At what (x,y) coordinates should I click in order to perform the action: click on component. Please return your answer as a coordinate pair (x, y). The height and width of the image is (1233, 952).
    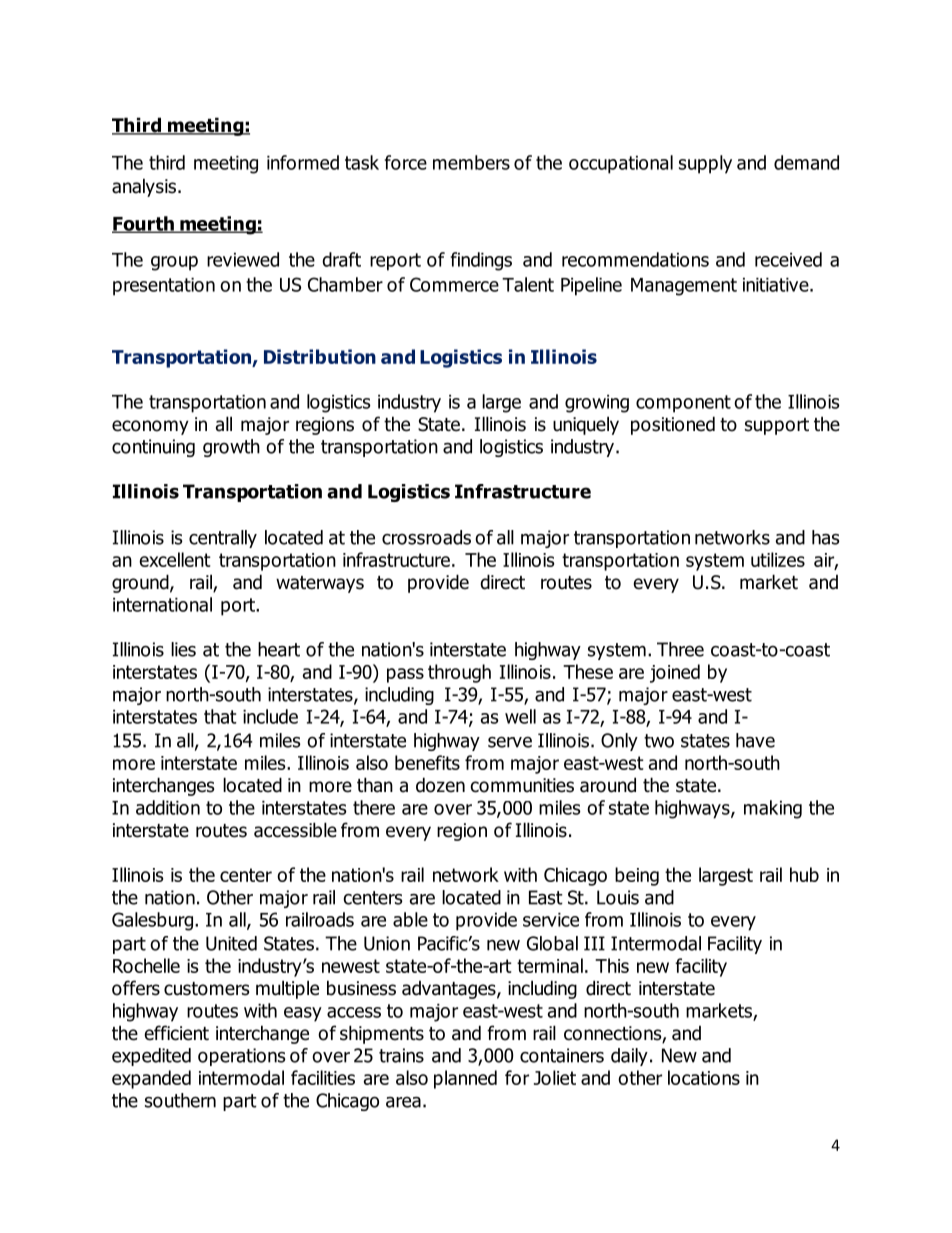
    Looking at the image, I should click on (683, 404).
